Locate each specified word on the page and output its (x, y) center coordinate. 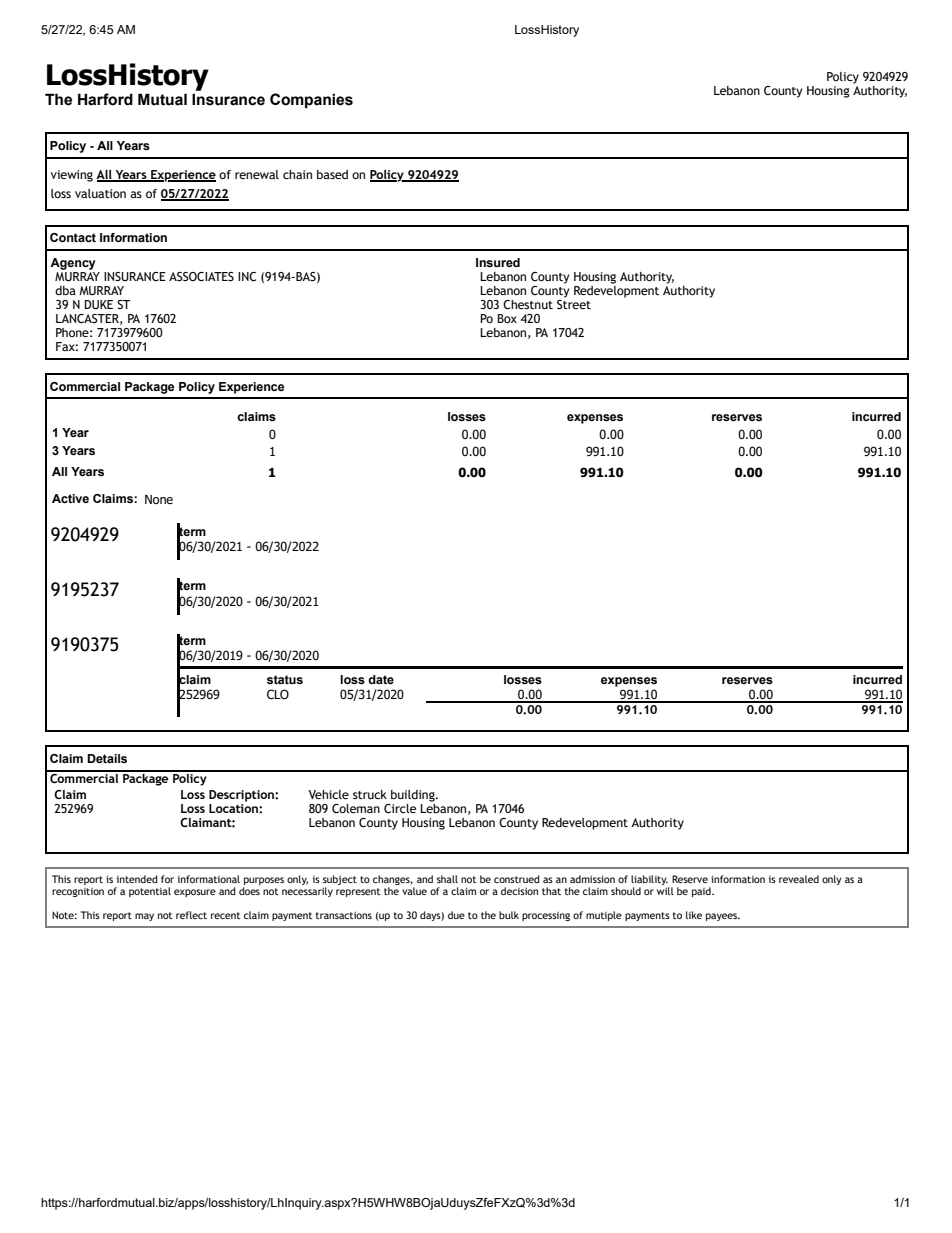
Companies (311, 100)
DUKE (98, 304)
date (381, 679)
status (285, 679)
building (414, 796)
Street (574, 303)
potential (150, 892)
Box (507, 318)
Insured (498, 262)
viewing (72, 176)
